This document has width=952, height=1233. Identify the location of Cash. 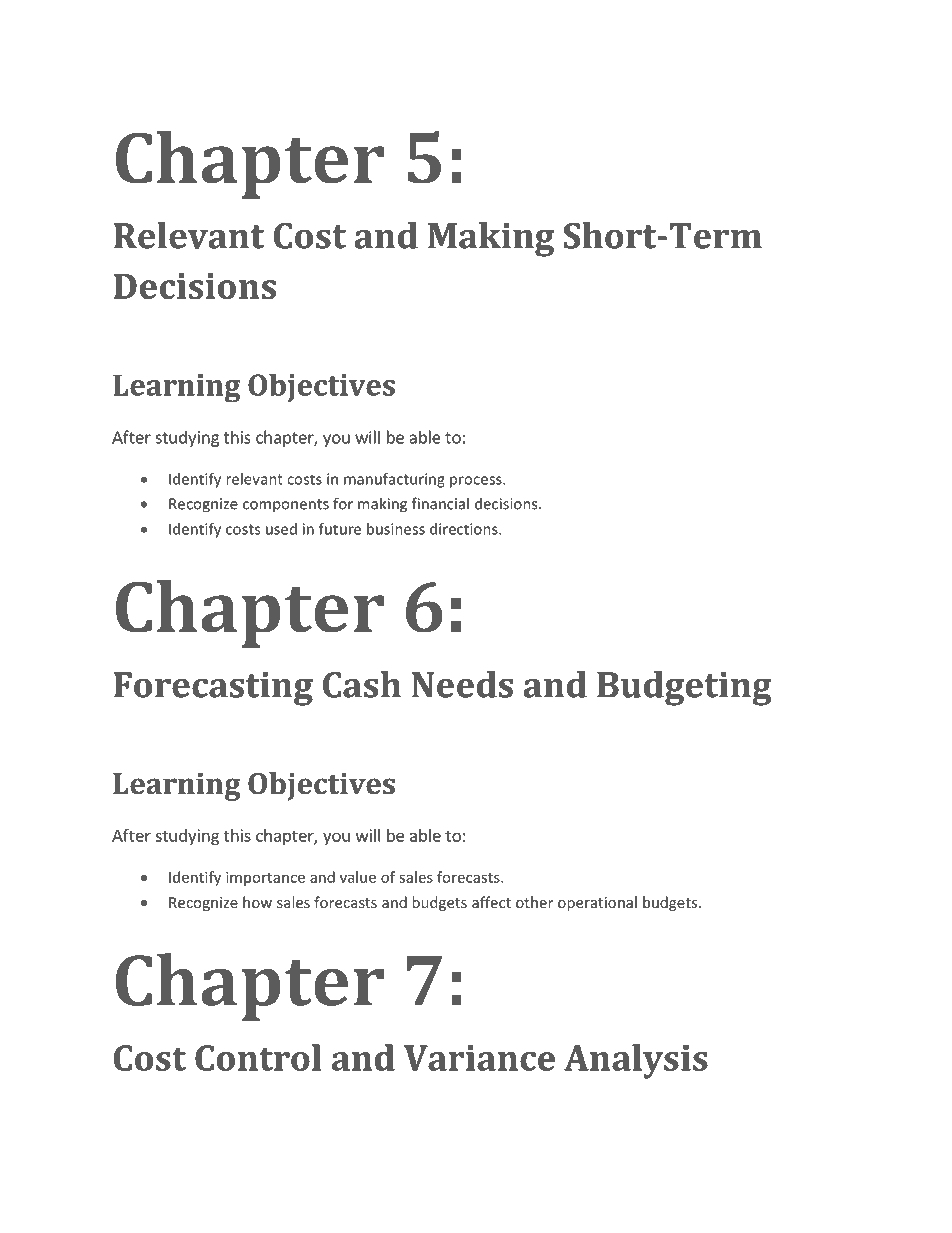
(362, 684).
